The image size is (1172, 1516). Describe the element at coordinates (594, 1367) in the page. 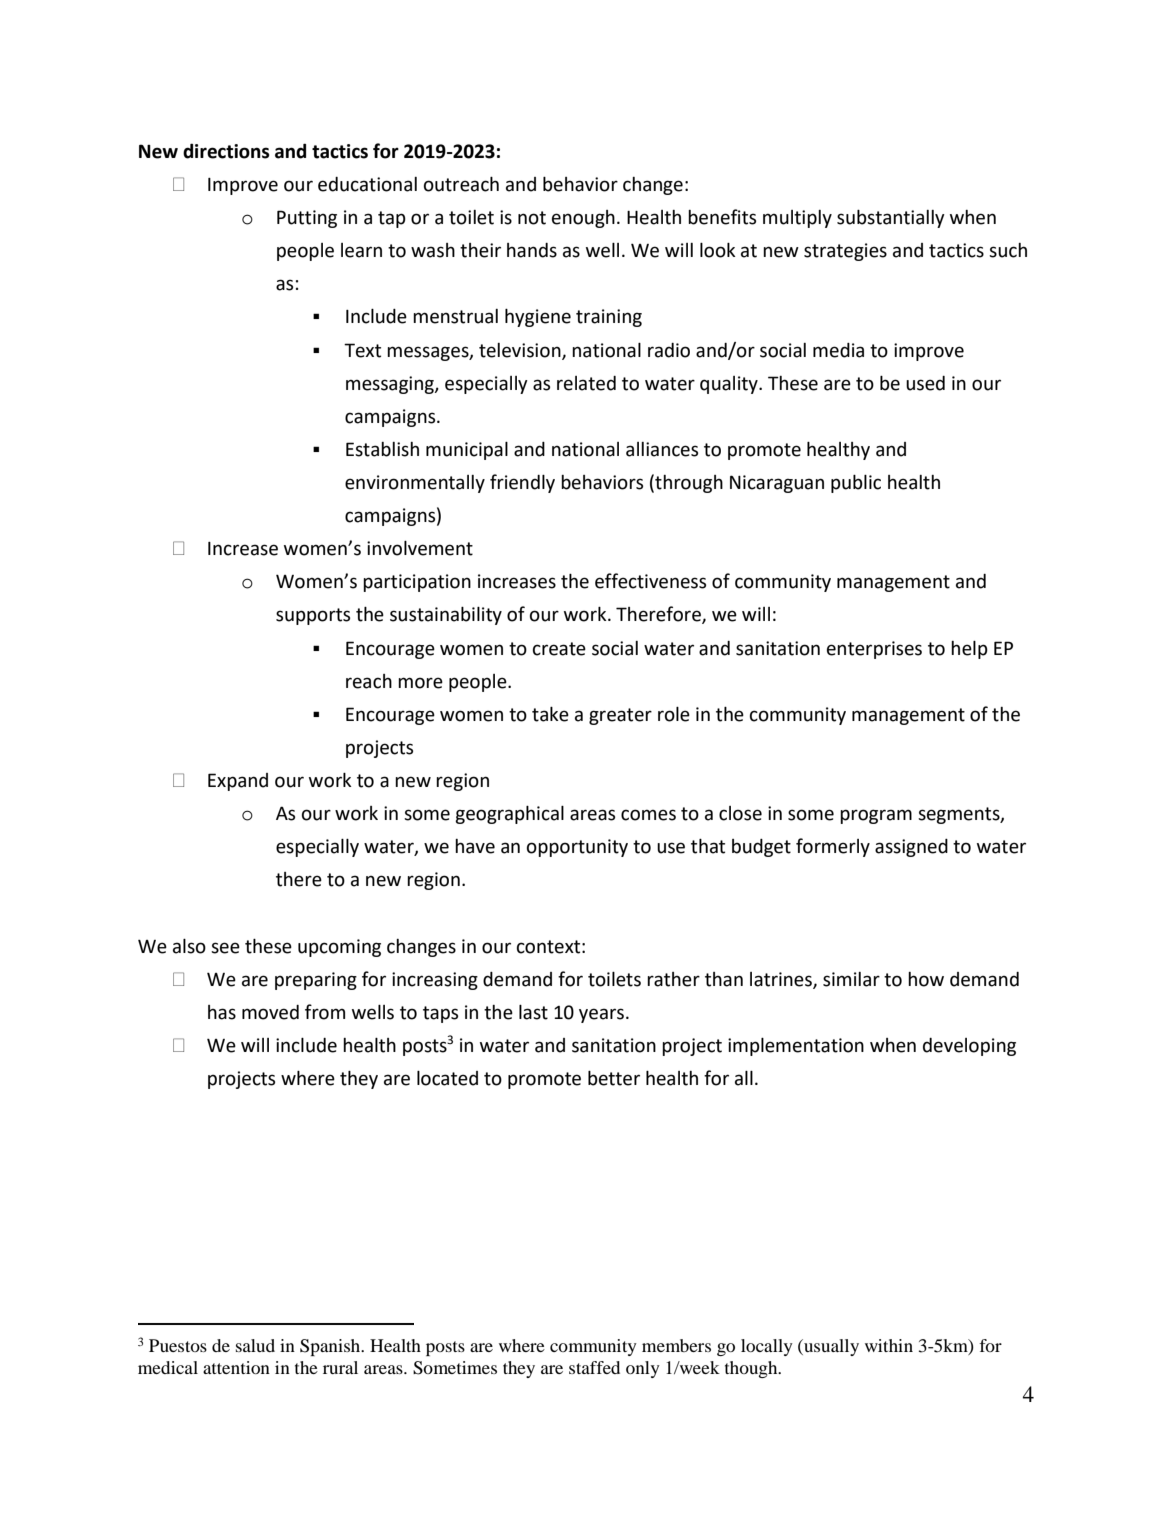

I see `staffed` at that location.
